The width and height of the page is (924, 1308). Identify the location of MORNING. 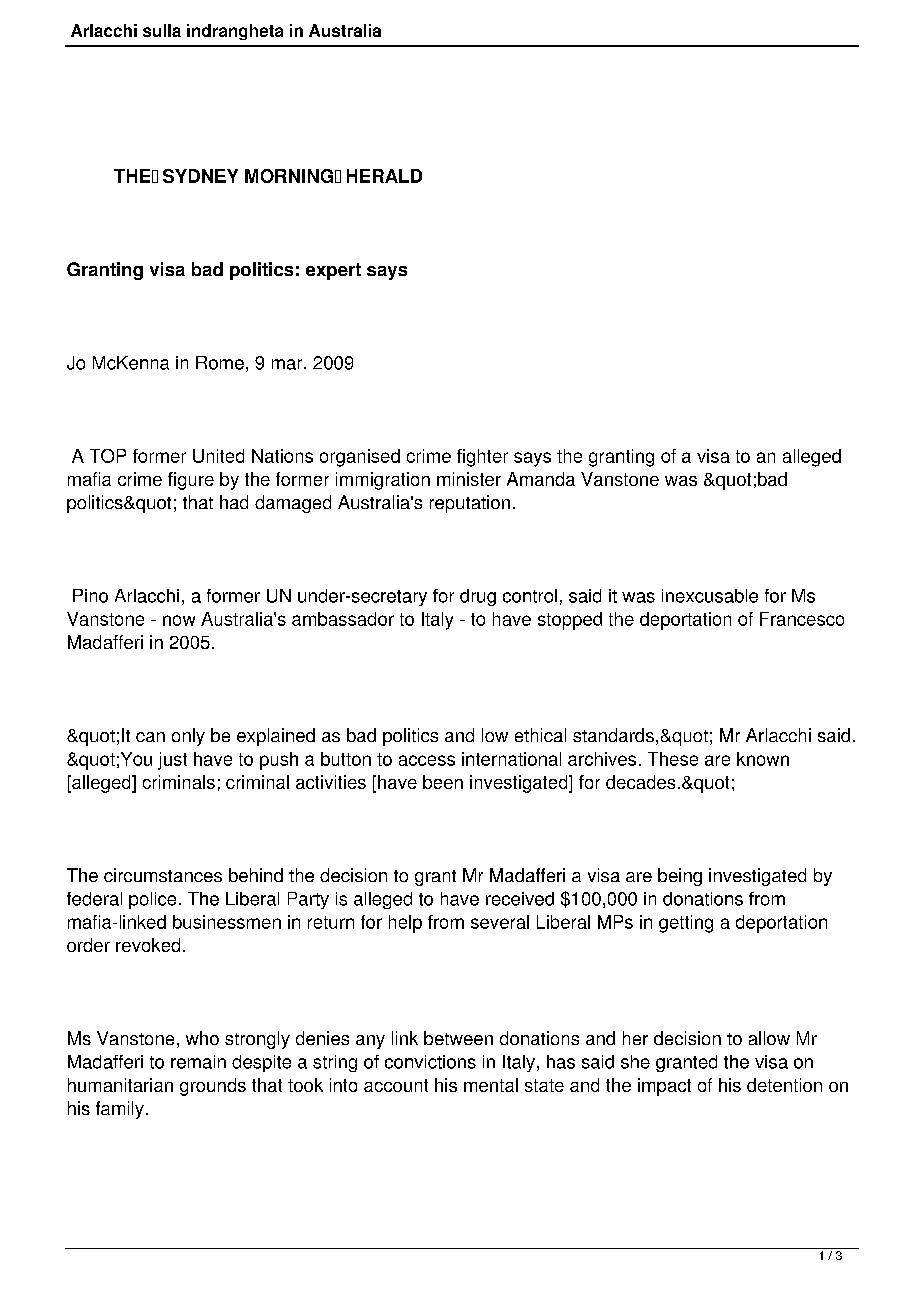
(289, 176).
